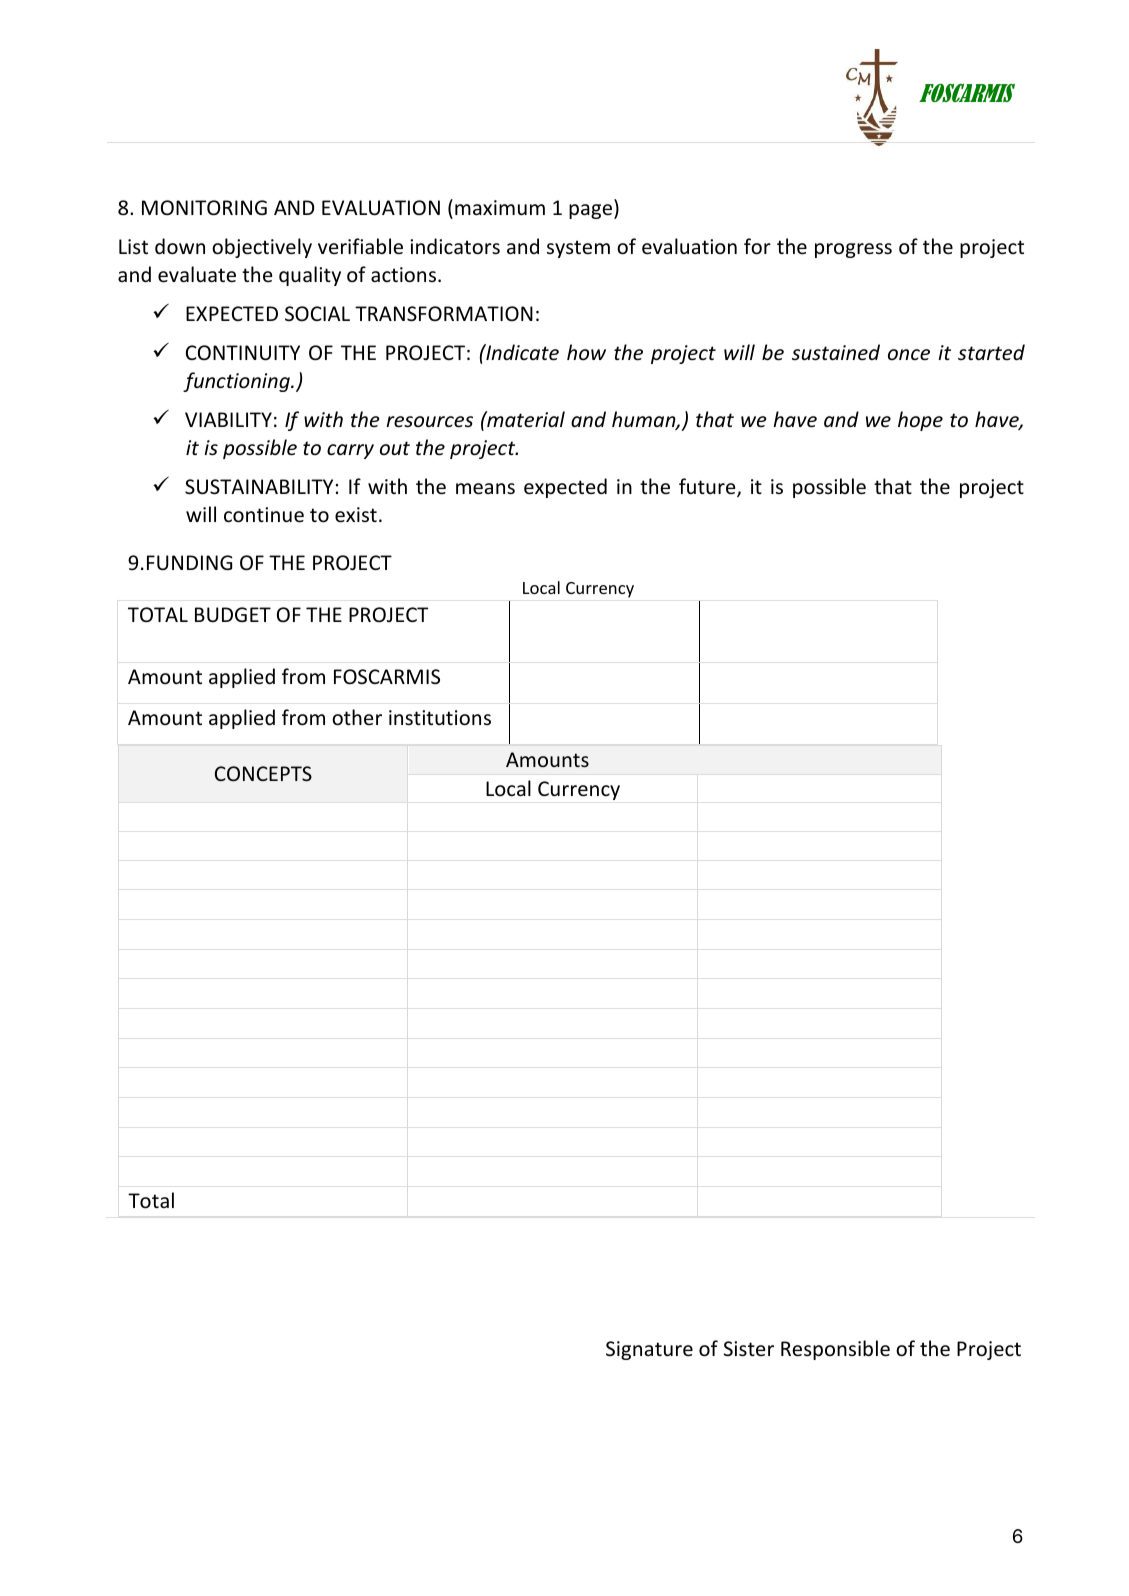  I want to click on progress, so click(853, 250).
